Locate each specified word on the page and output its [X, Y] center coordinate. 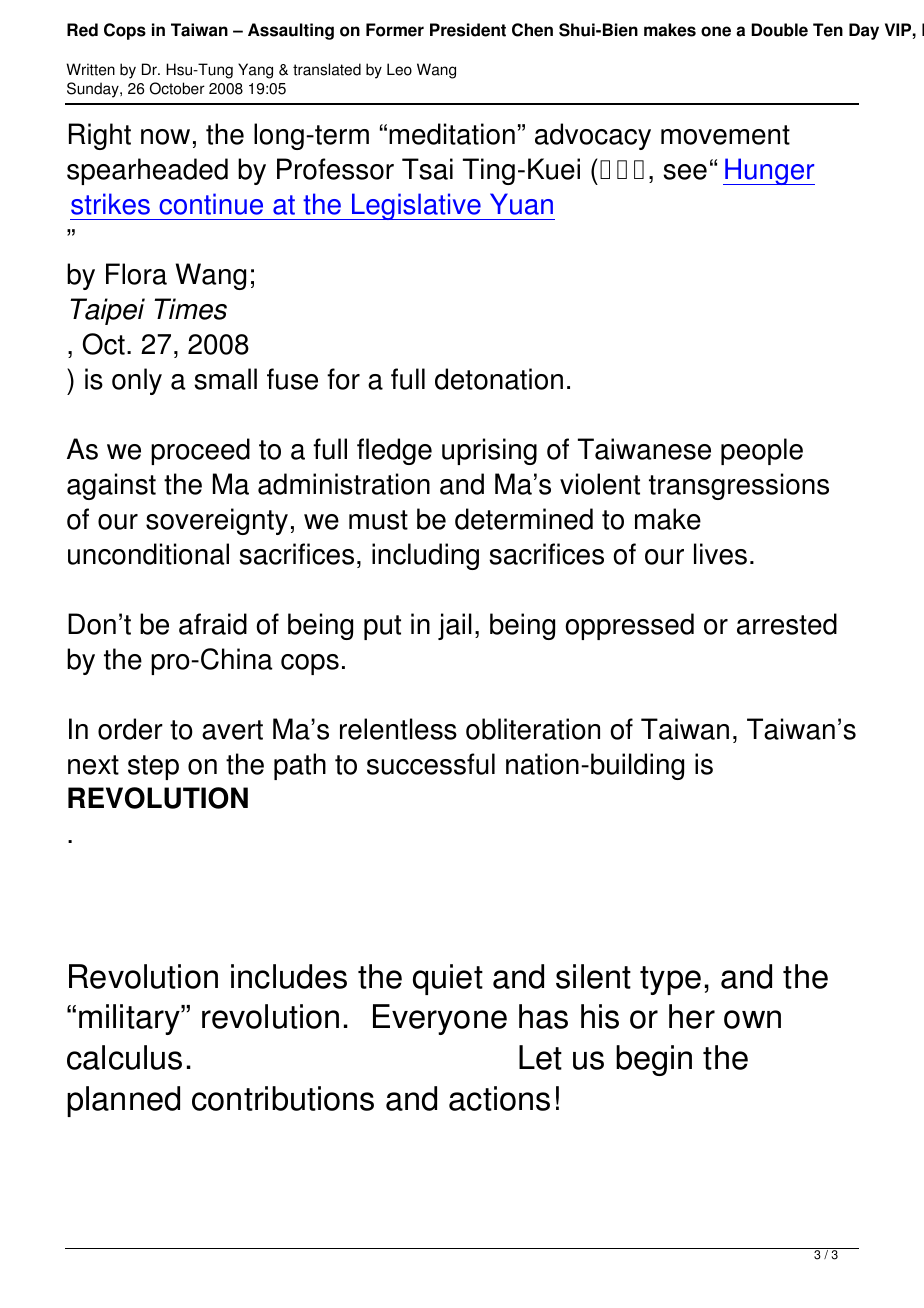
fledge [394, 451]
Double [780, 30]
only [137, 381]
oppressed [629, 626]
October [177, 88]
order [130, 729]
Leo [399, 69]
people [762, 451]
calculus [124, 1057]
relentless [398, 729]
